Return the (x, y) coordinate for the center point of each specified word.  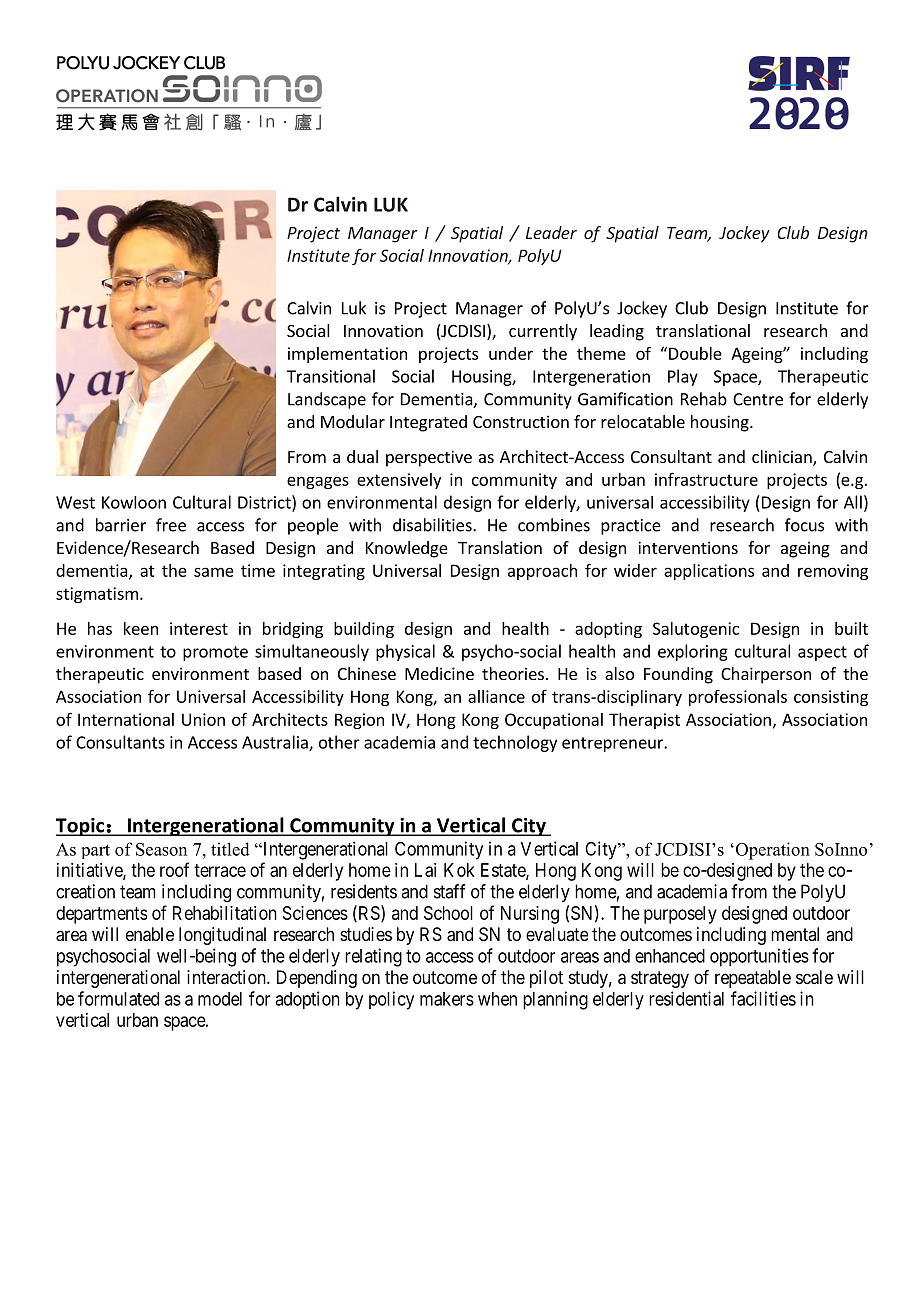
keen (141, 628)
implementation (347, 355)
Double (695, 353)
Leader (551, 232)
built (851, 628)
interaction (227, 977)
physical (405, 652)
